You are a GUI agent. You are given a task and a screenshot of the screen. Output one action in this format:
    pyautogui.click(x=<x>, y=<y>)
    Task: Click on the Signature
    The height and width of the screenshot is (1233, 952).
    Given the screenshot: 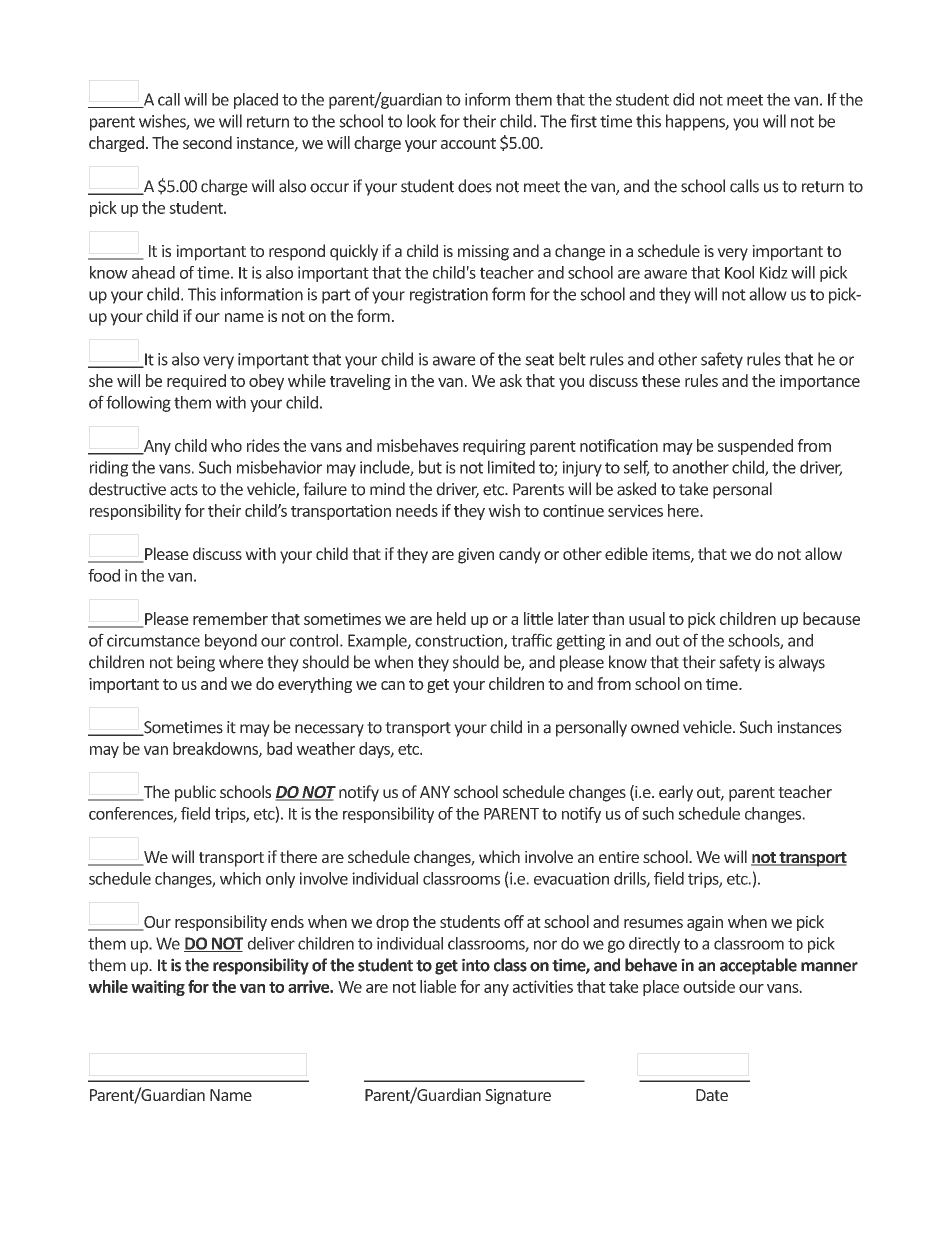 What is the action you would take?
    pyautogui.click(x=518, y=1097)
